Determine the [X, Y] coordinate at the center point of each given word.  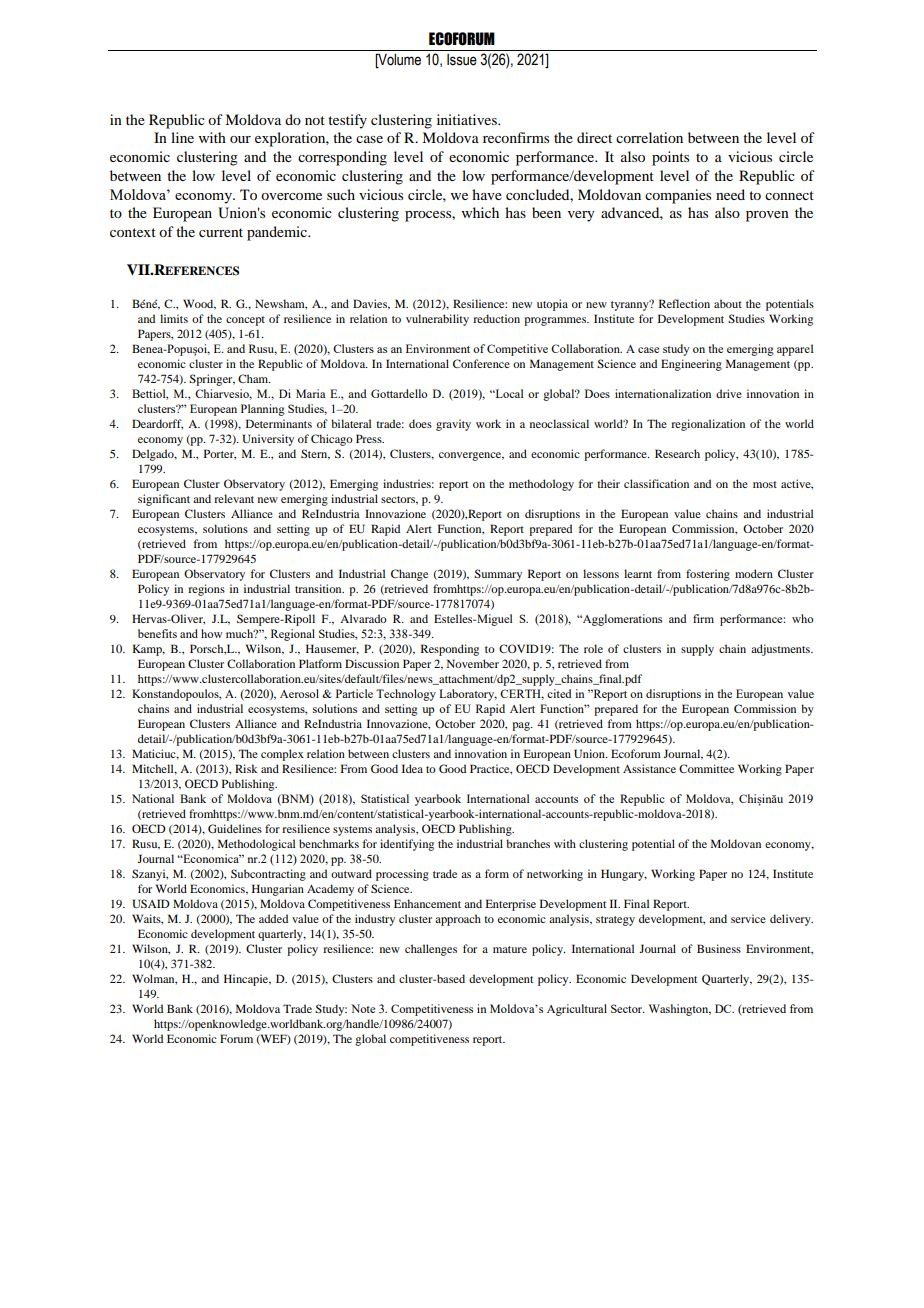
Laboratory [468, 695]
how [212, 633]
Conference [481, 363]
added [273, 918]
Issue [462, 60]
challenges [431, 950]
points [670, 158]
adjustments [781, 650]
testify [347, 121]
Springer [212, 380]
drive [729, 393]
